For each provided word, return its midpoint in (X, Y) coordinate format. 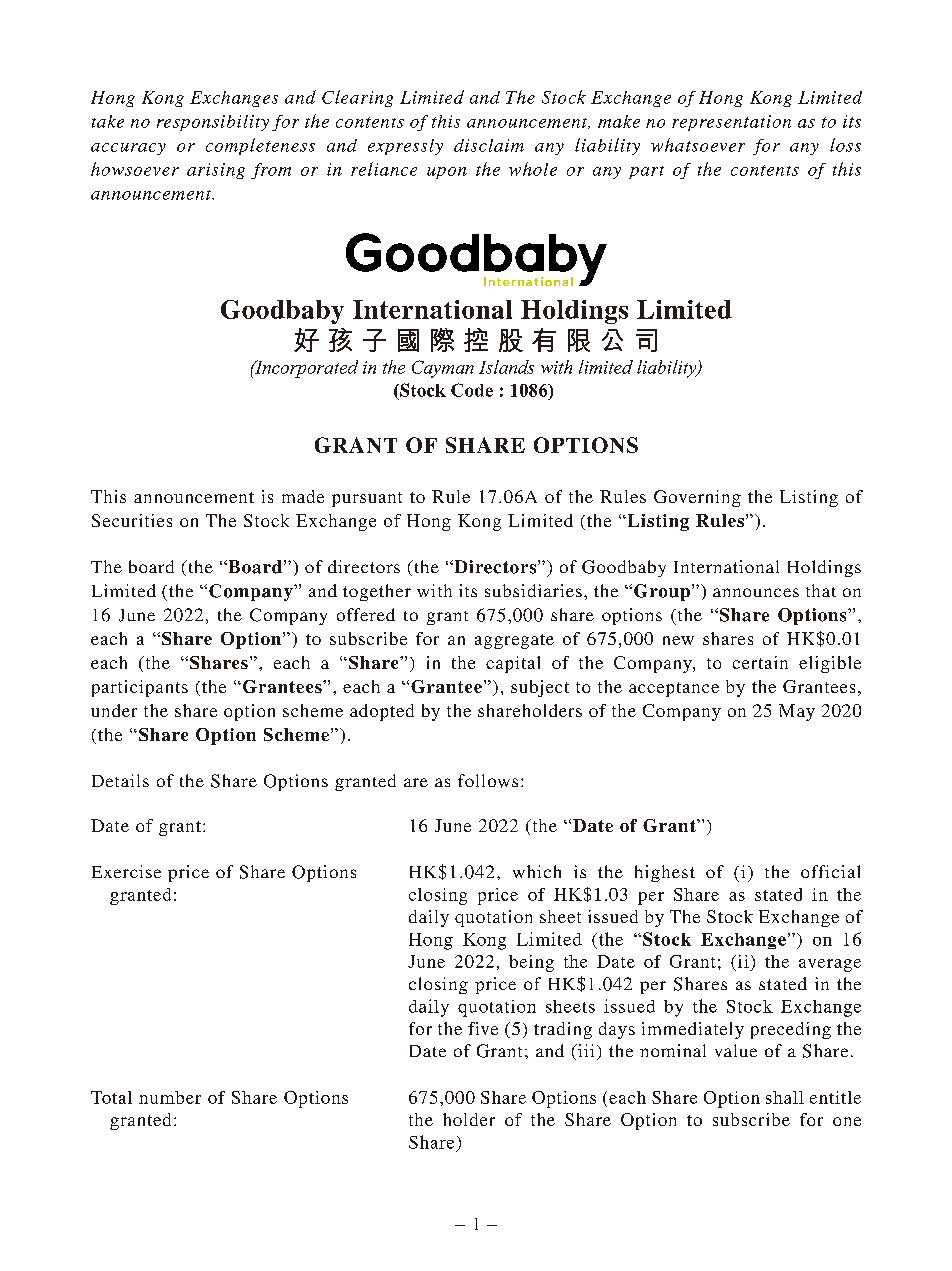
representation (731, 123)
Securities (132, 520)
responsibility (213, 123)
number (170, 1097)
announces (756, 592)
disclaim (489, 145)
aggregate (514, 641)
